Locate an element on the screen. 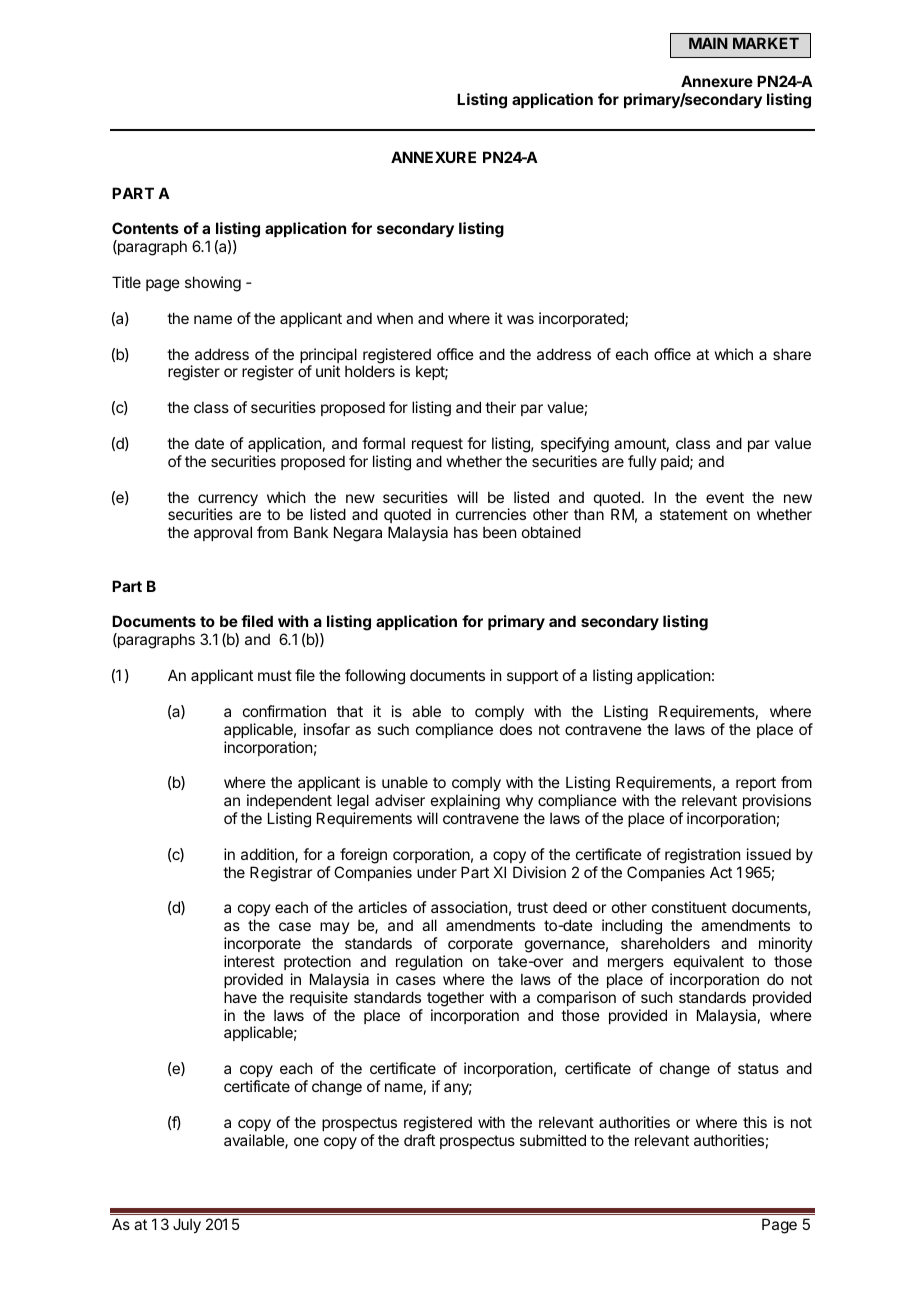 This screenshot has width=924, height=1308. support is located at coordinates (532, 677).
